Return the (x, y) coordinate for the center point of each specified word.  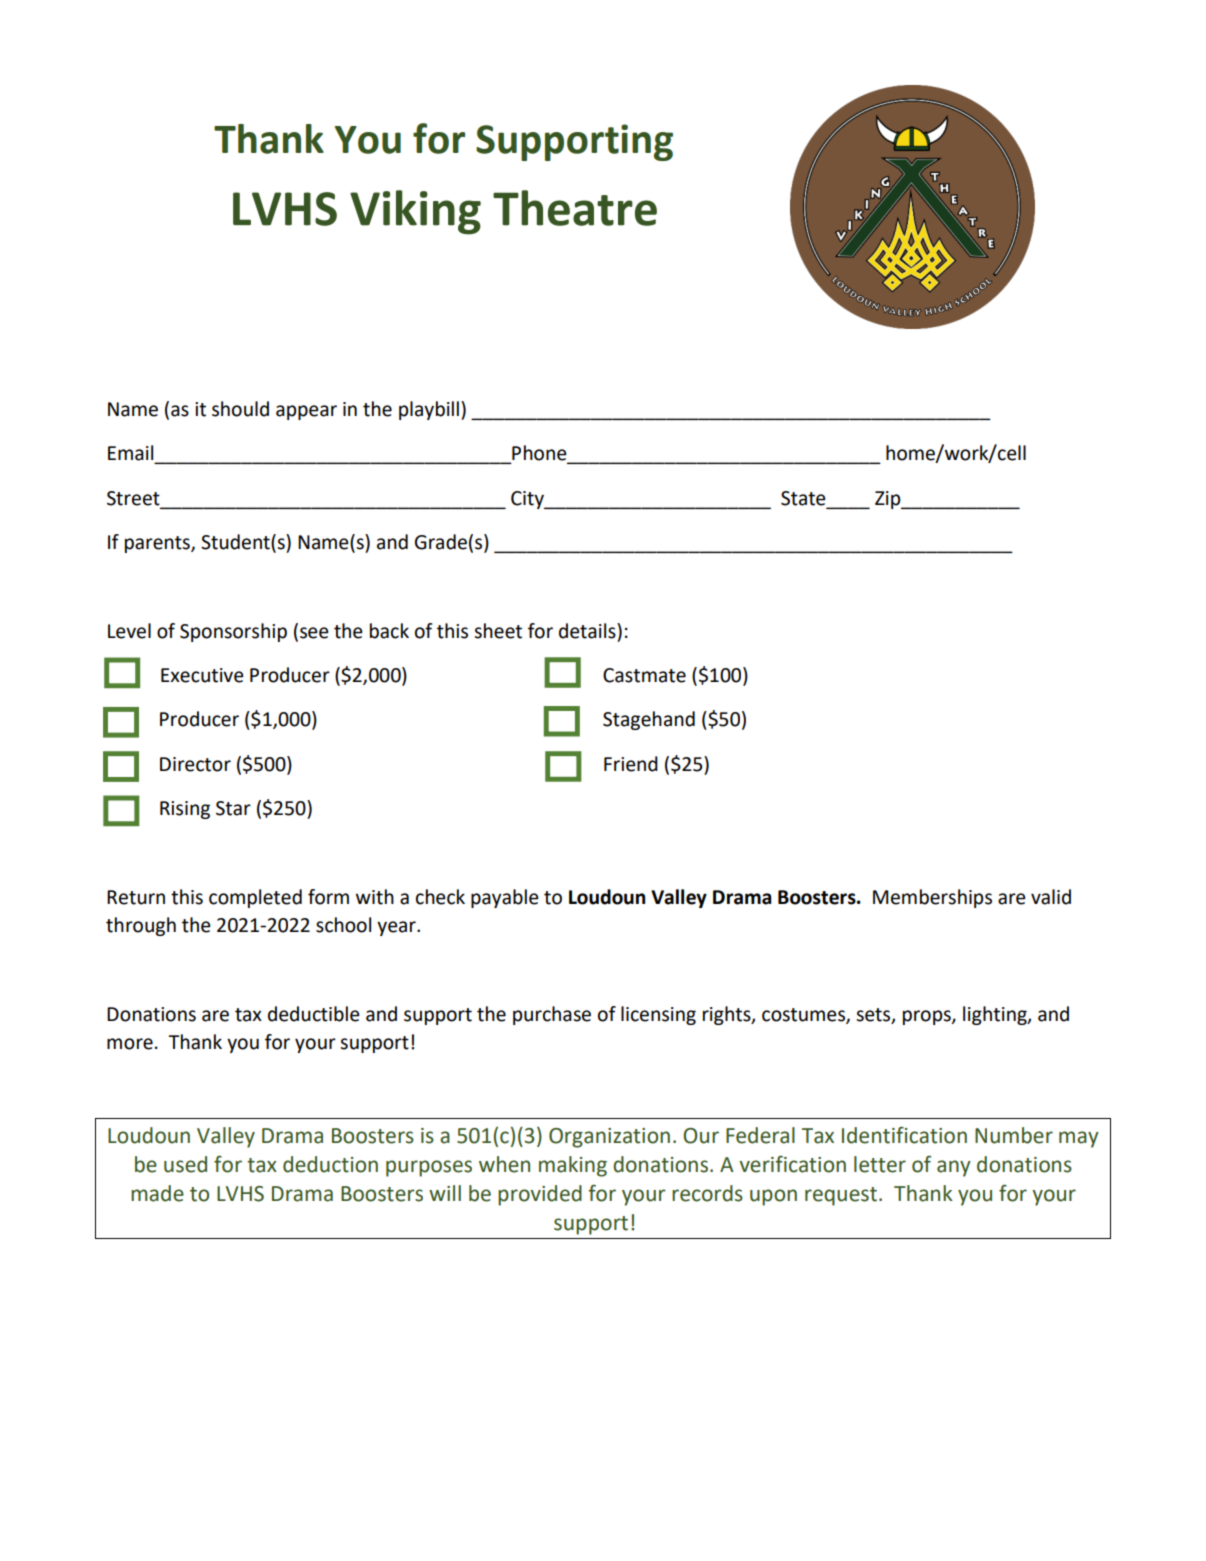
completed (255, 898)
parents (158, 544)
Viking (415, 212)
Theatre (575, 208)
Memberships (932, 898)
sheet (498, 631)
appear (306, 412)
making (573, 1166)
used (185, 1164)
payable (505, 898)
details (588, 631)
